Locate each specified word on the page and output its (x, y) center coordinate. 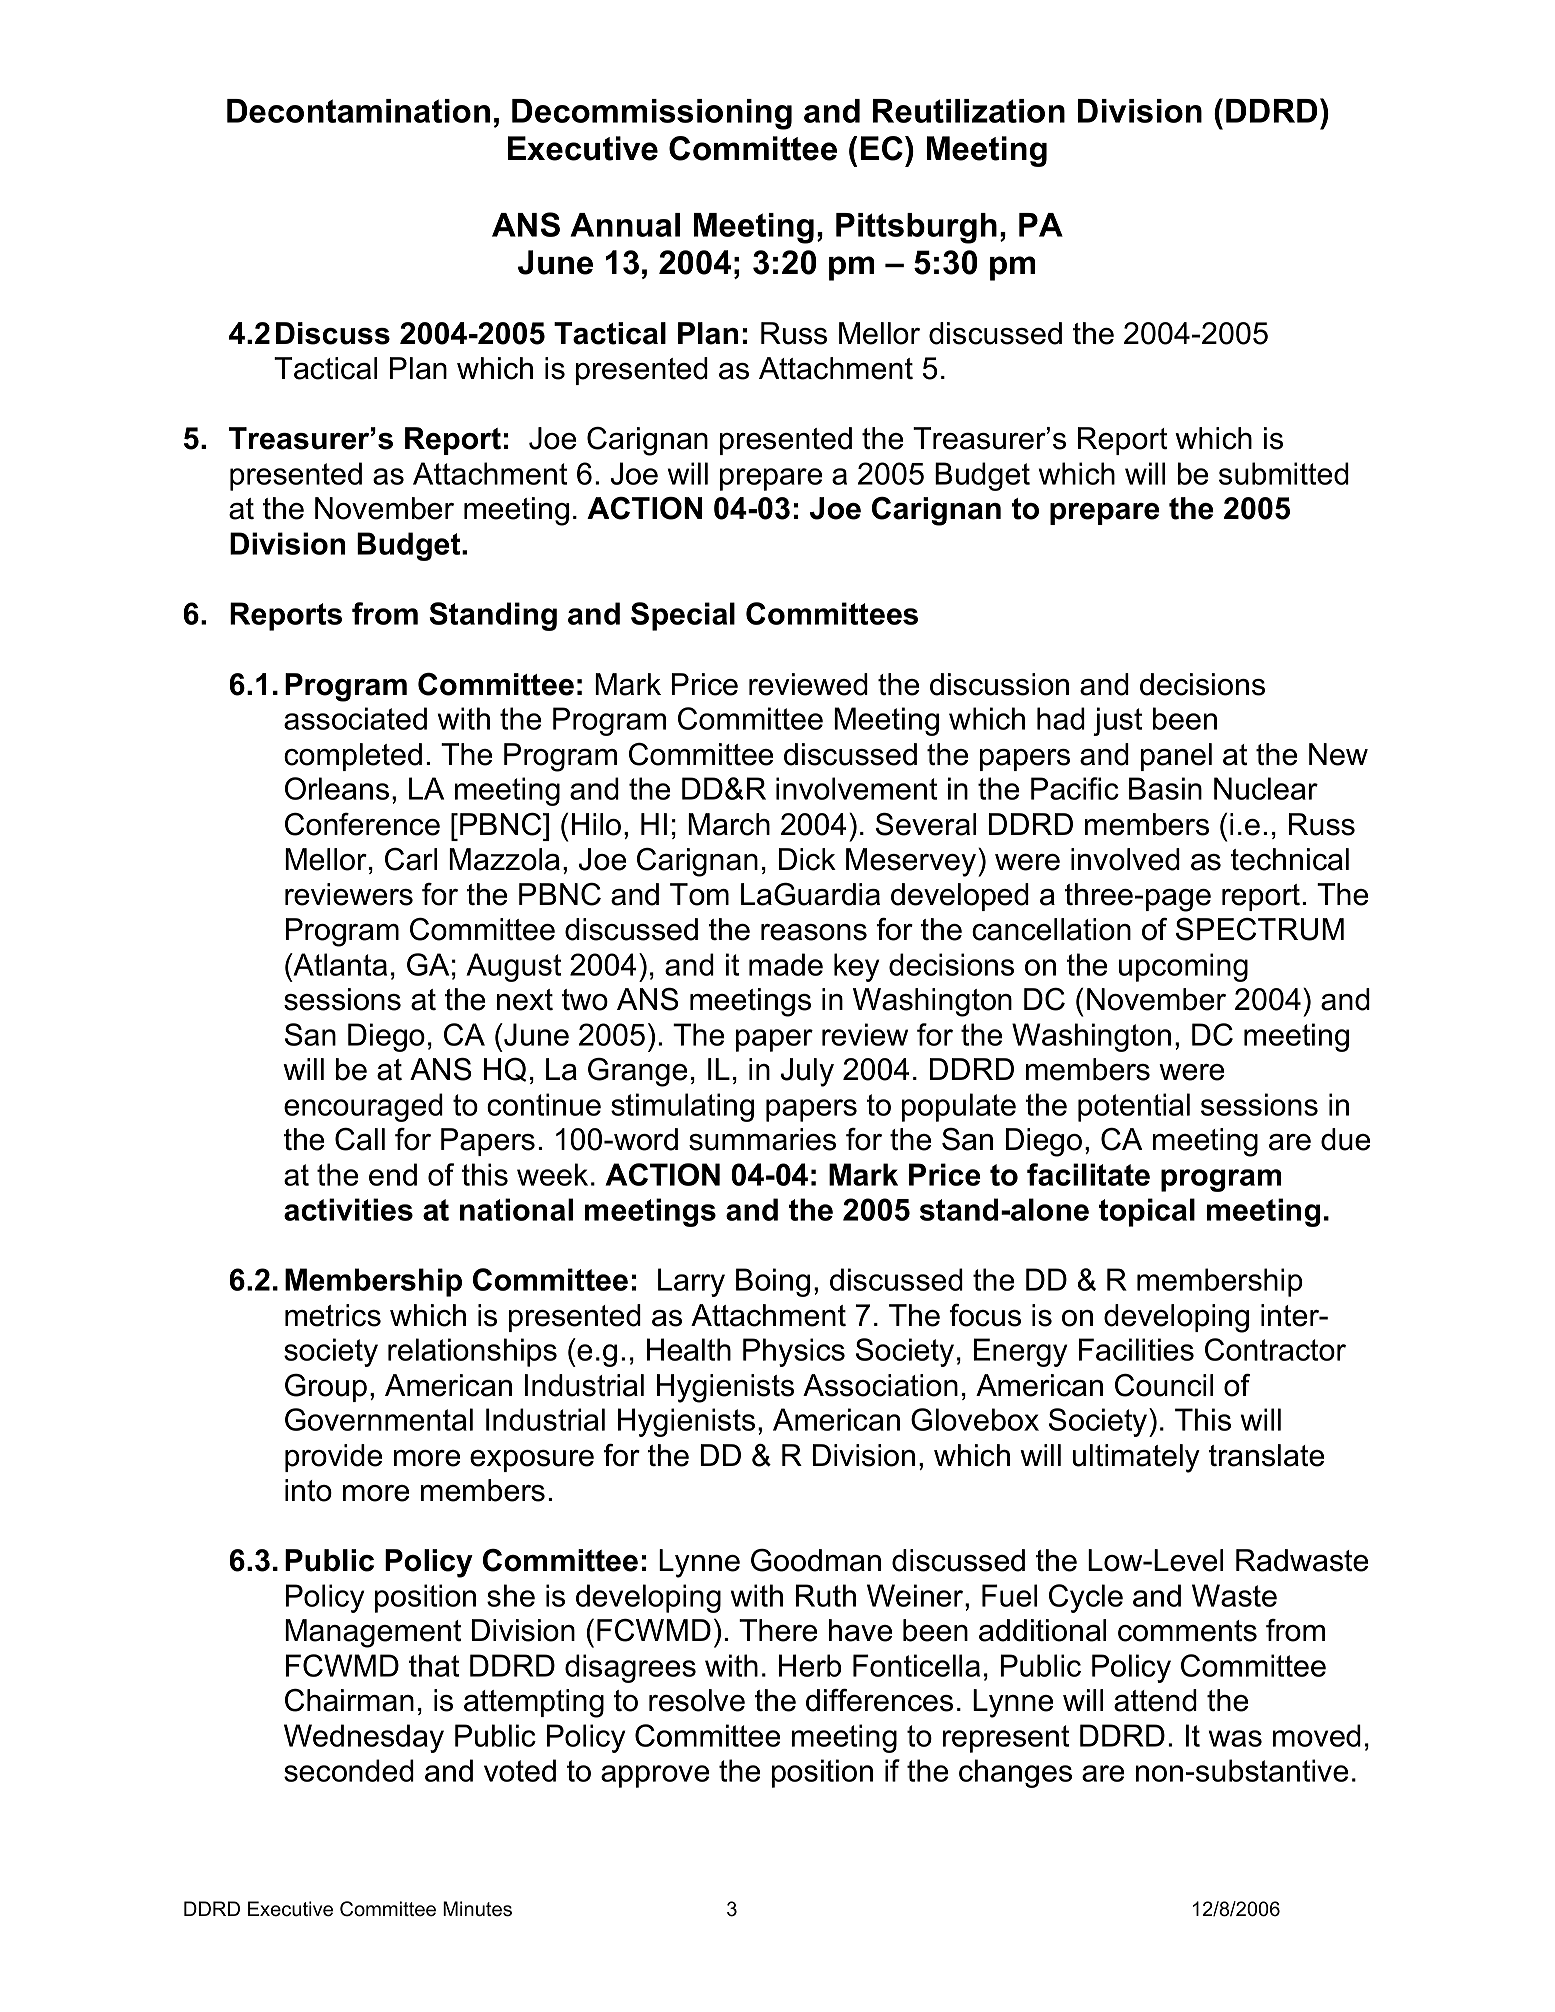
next (525, 1000)
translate (1266, 1455)
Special (683, 616)
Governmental (379, 1419)
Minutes (477, 1909)
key (856, 967)
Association (880, 1385)
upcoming (1183, 967)
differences (879, 1700)
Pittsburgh (916, 228)
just (1117, 721)
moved (1317, 1735)
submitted (1284, 473)
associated (355, 718)
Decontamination (358, 111)
